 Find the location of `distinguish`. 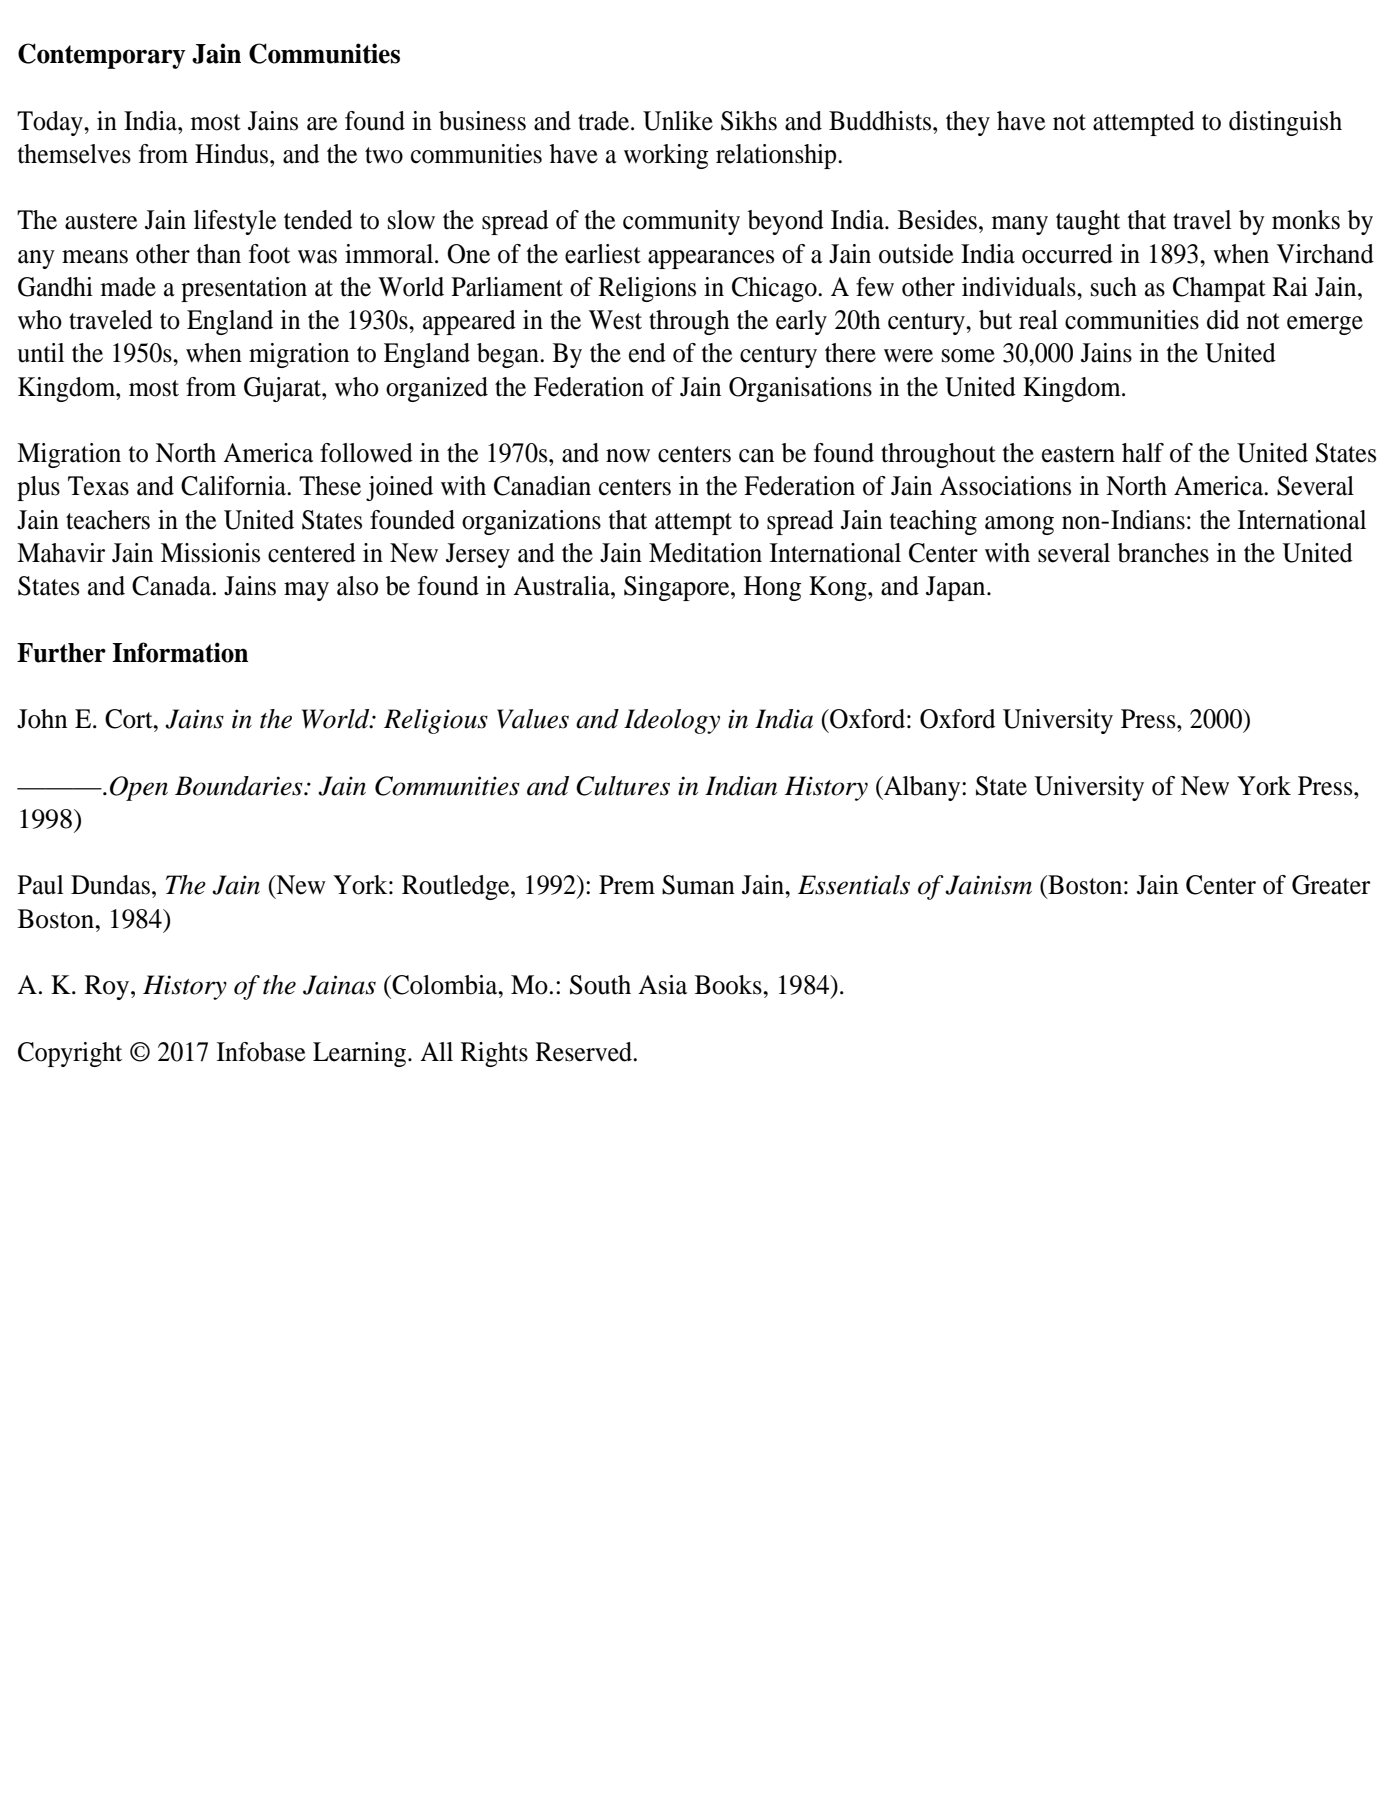

distinguish is located at coordinates (1285, 123).
